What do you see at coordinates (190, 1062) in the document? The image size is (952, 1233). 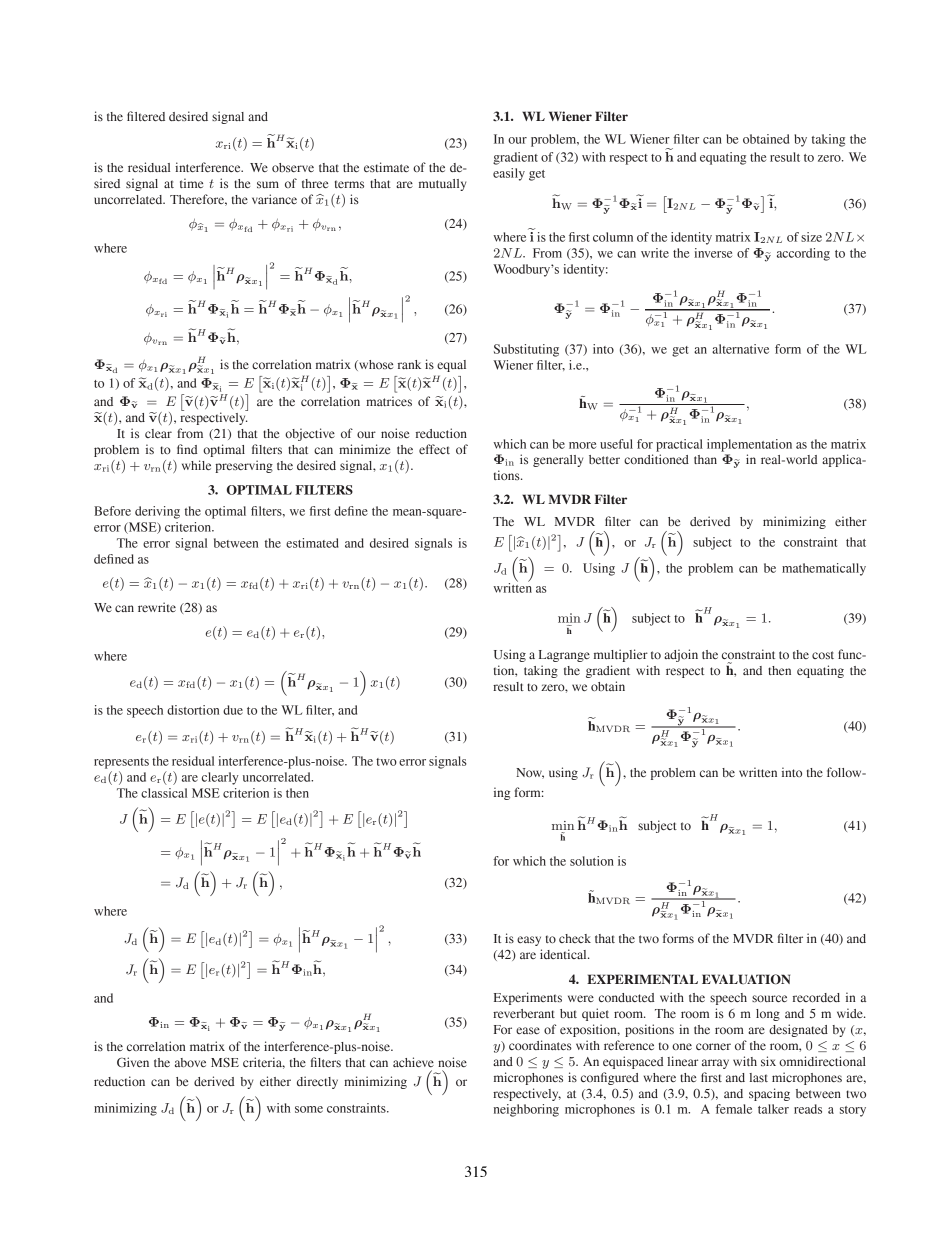 I see `above` at bounding box center [190, 1062].
